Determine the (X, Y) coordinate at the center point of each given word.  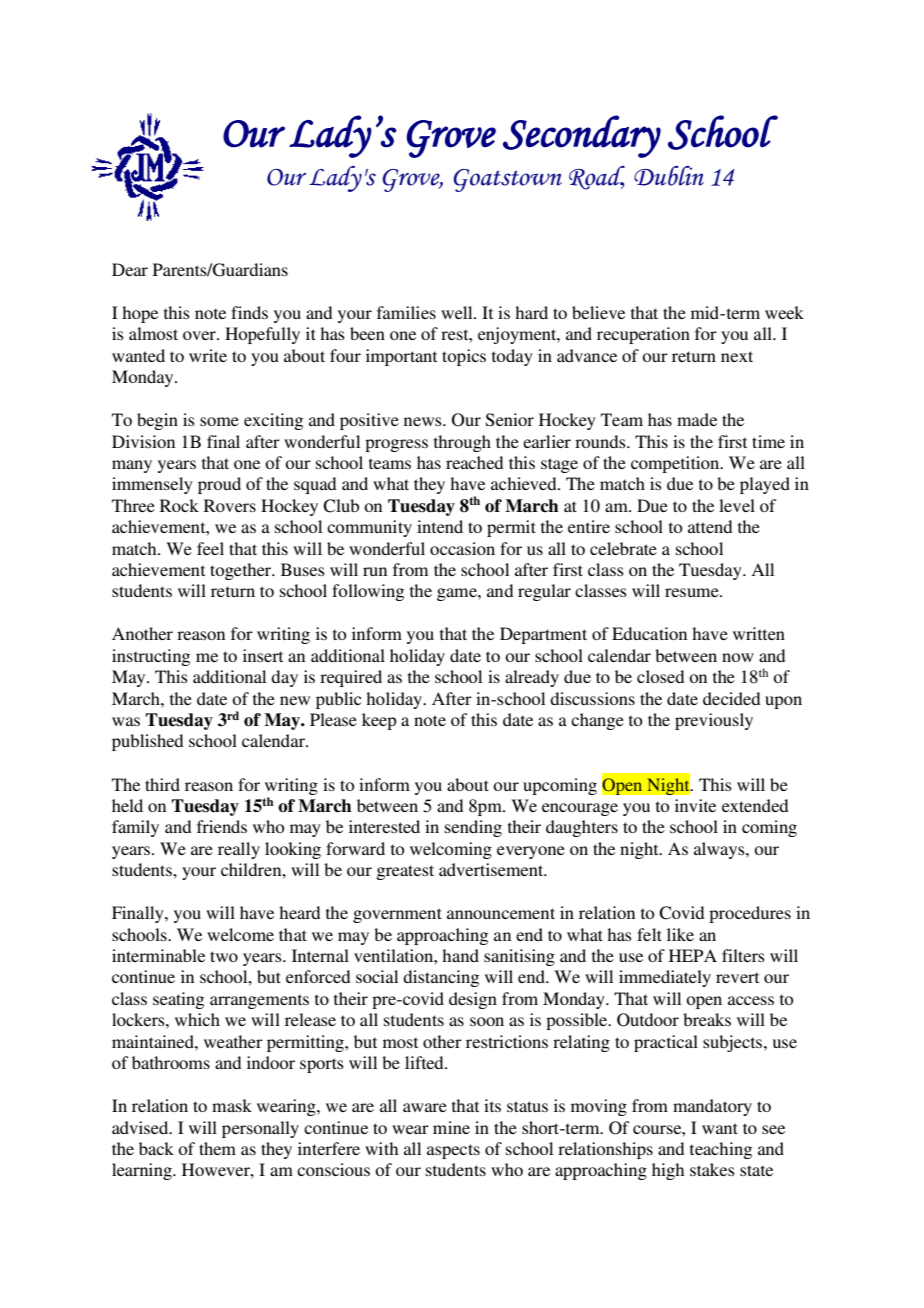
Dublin (669, 176)
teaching (721, 1150)
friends (222, 826)
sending (473, 828)
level (737, 505)
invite (695, 805)
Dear (130, 269)
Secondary (582, 136)
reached (474, 462)
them (217, 1148)
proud (219, 485)
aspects (453, 1151)
